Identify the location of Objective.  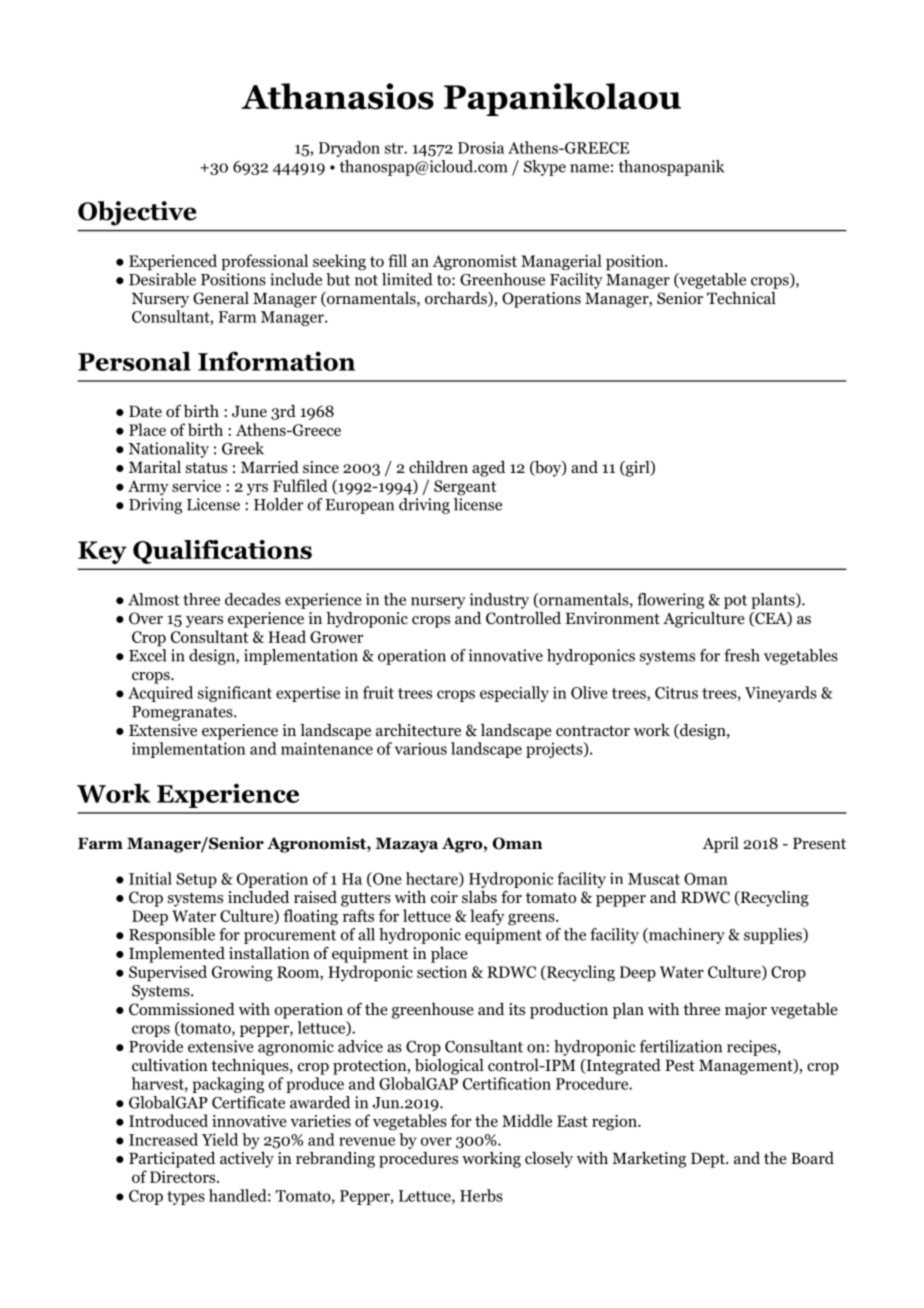
(137, 213).
